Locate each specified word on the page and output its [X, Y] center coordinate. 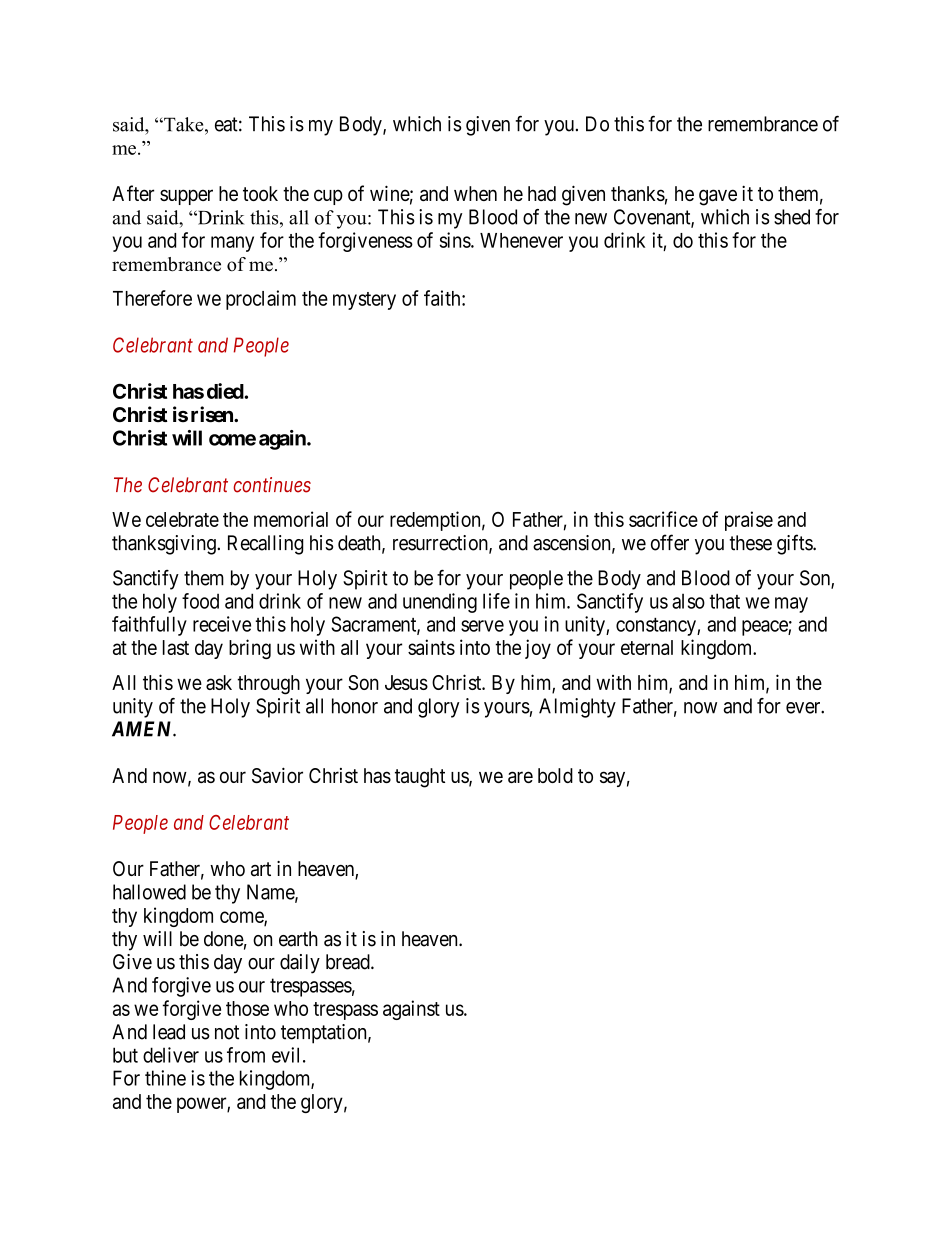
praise [749, 521]
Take [184, 124]
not [227, 1032]
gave [718, 197]
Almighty [577, 708]
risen [213, 414]
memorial [291, 519]
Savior [277, 775]
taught [420, 778]
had [542, 193]
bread [349, 962]
